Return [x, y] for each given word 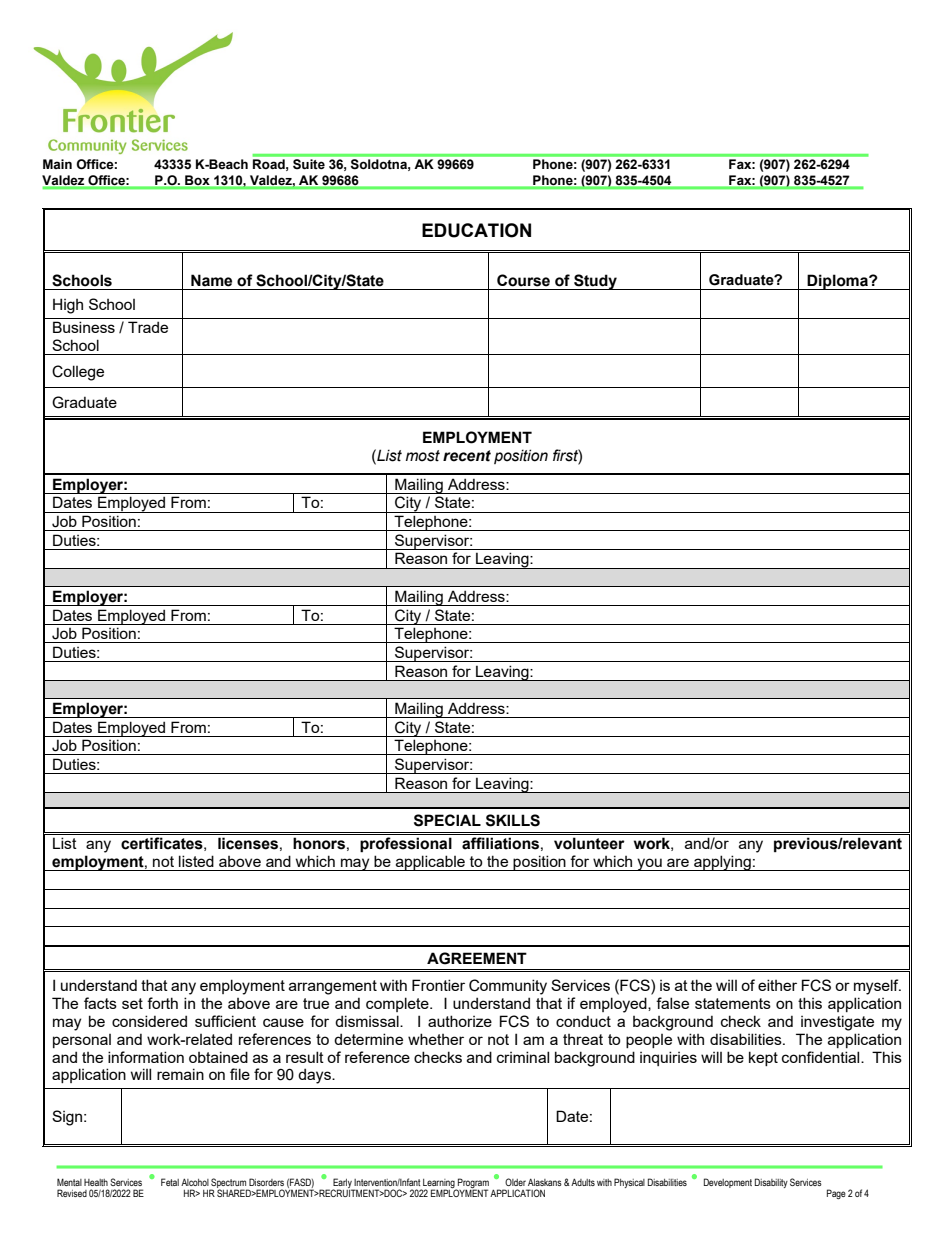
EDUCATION [476, 230]
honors [319, 843]
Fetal [170, 1182]
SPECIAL [447, 820]
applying [722, 863]
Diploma [838, 282]
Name [211, 280]
